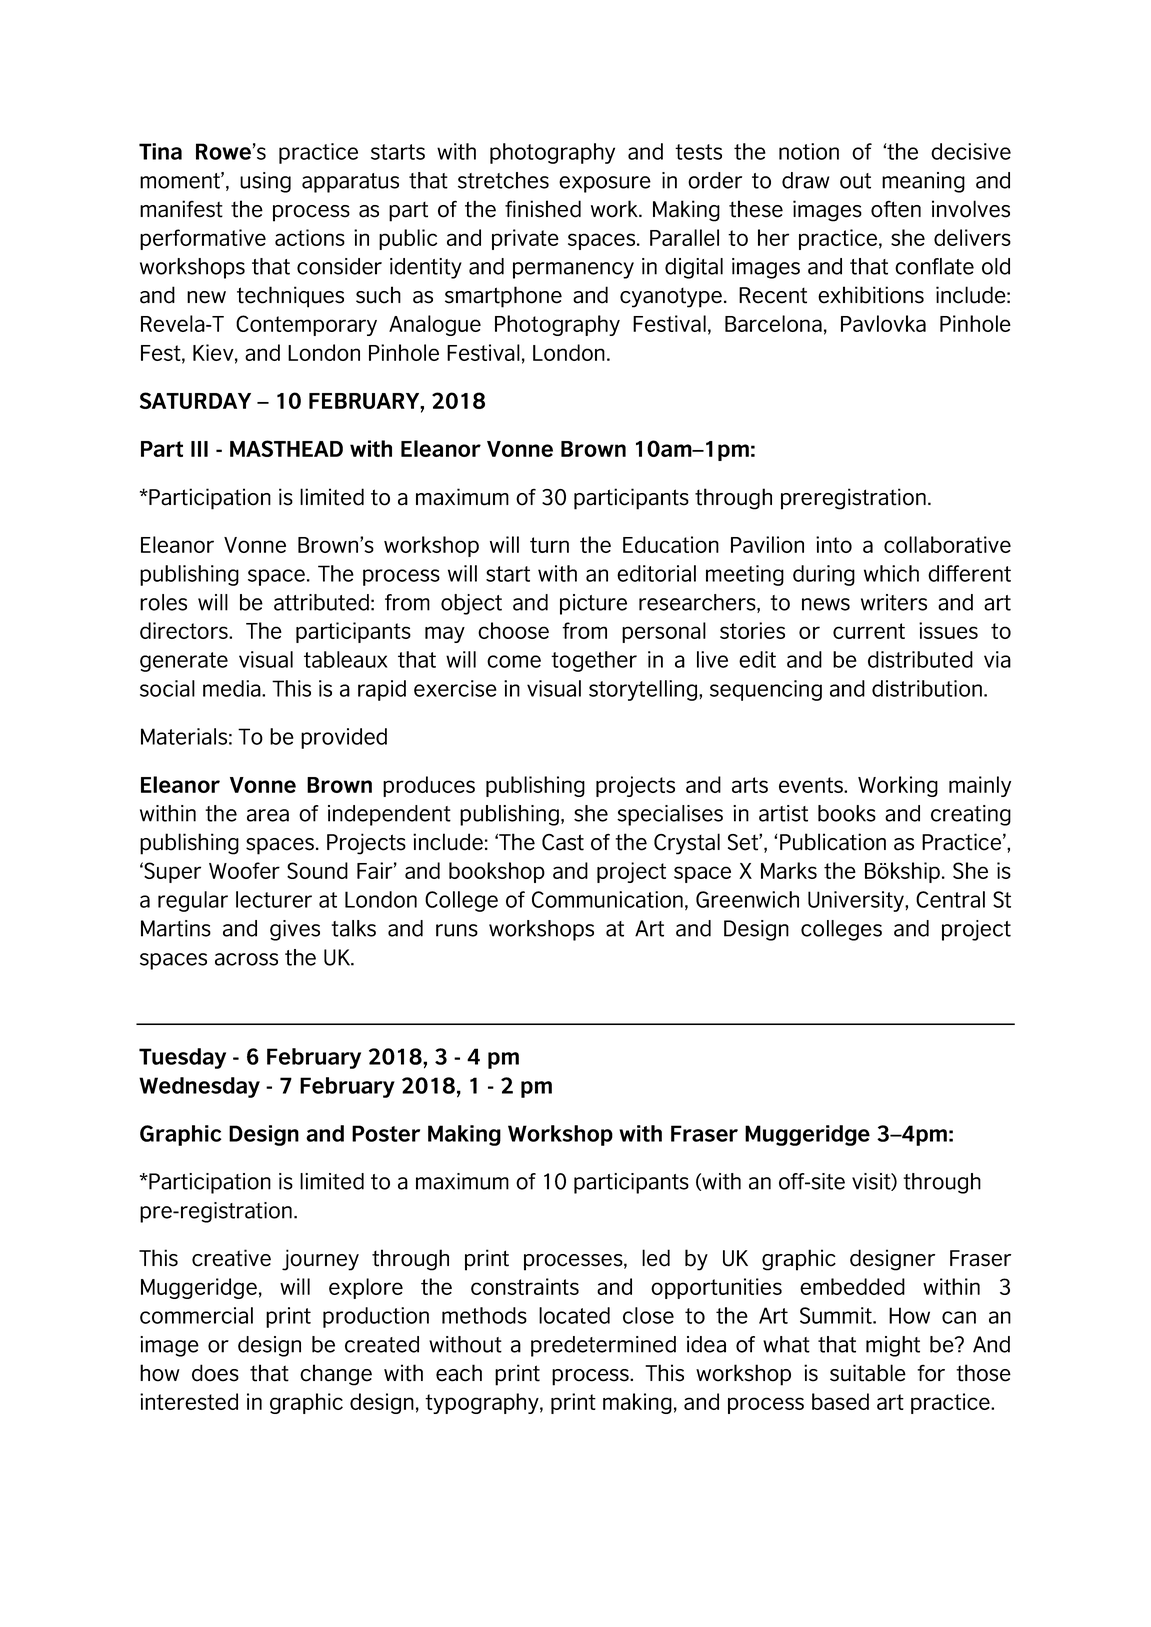 The width and height of the document is (1151, 1627). What do you see at coordinates (605, 184) in the document?
I see `exposure` at bounding box center [605, 184].
